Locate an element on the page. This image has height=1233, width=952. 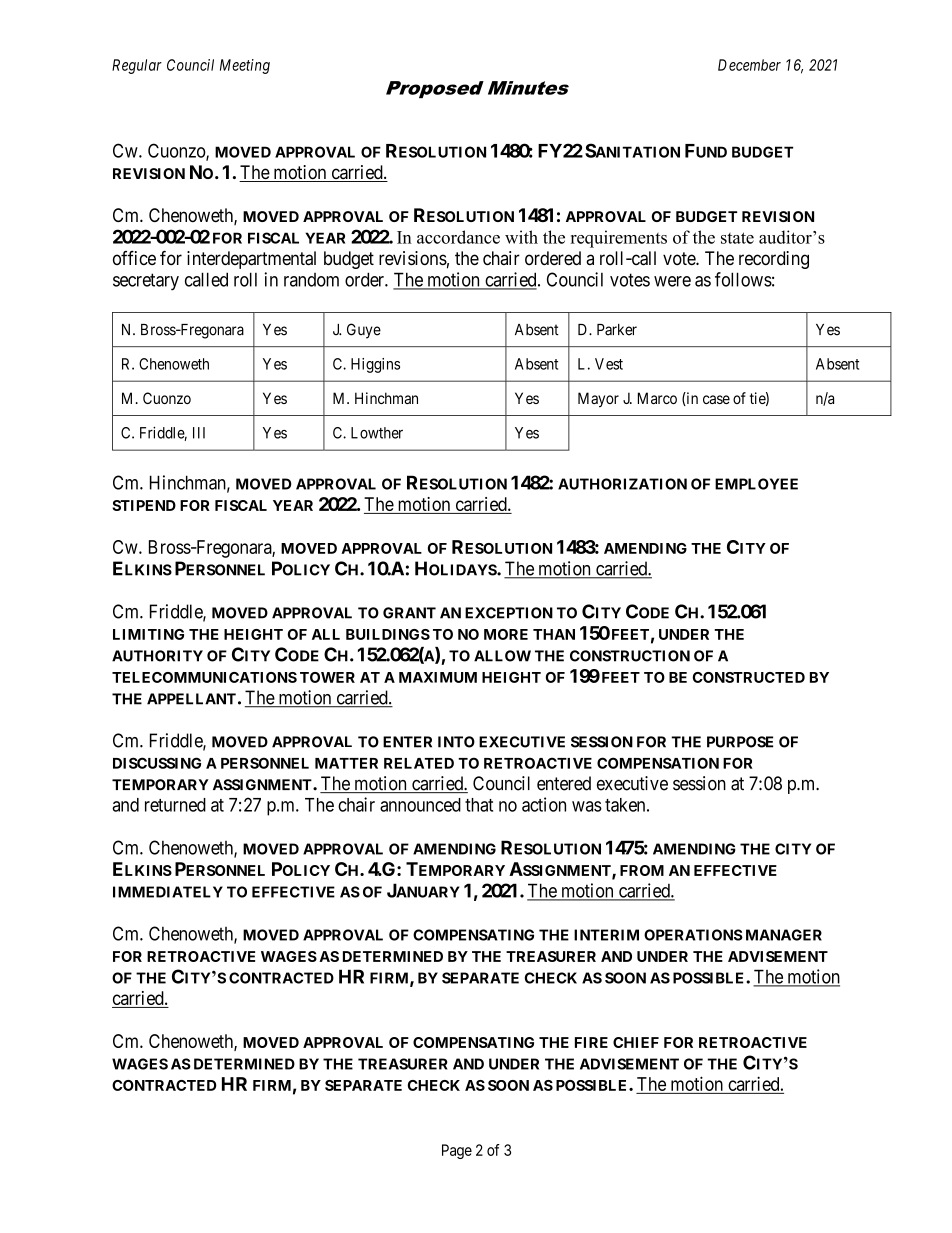
accordance is located at coordinates (458, 237).
